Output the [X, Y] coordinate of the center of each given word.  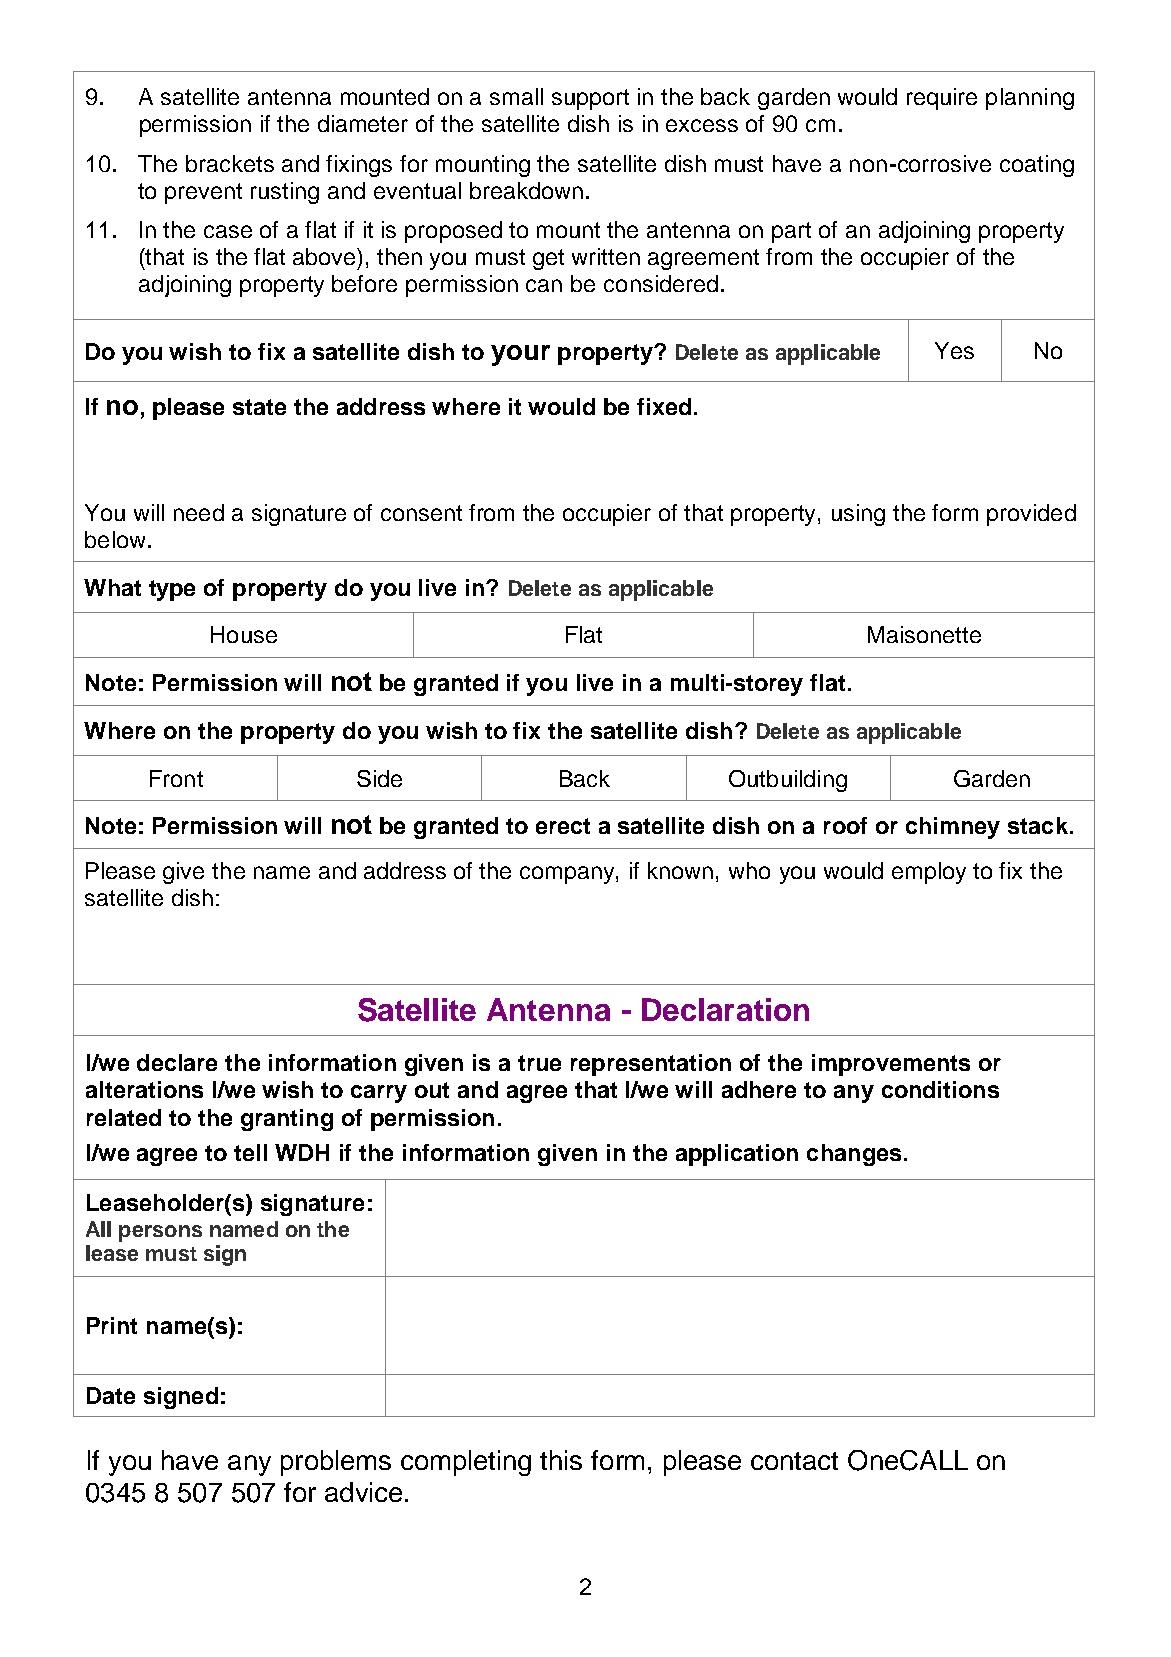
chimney [953, 828]
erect [563, 826]
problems [336, 1463]
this [561, 1460]
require [942, 99]
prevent [203, 193]
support [590, 99]
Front [176, 778]
